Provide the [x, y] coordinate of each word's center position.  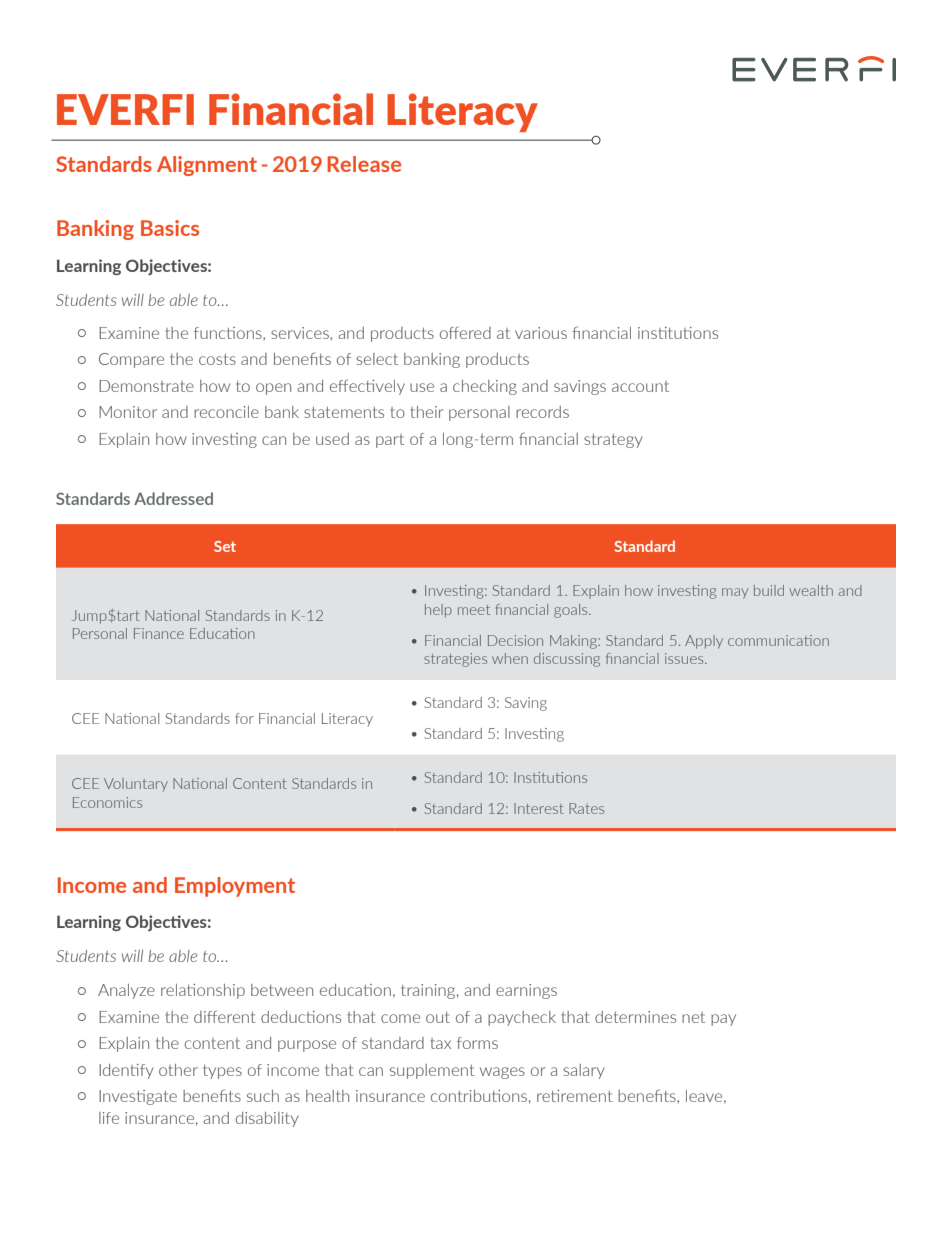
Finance [159, 633]
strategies [455, 660]
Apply [704, 642]
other [178, 1070]
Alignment [207, 166]
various [541, 333]
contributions [479, 1096]
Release [364, 164]
